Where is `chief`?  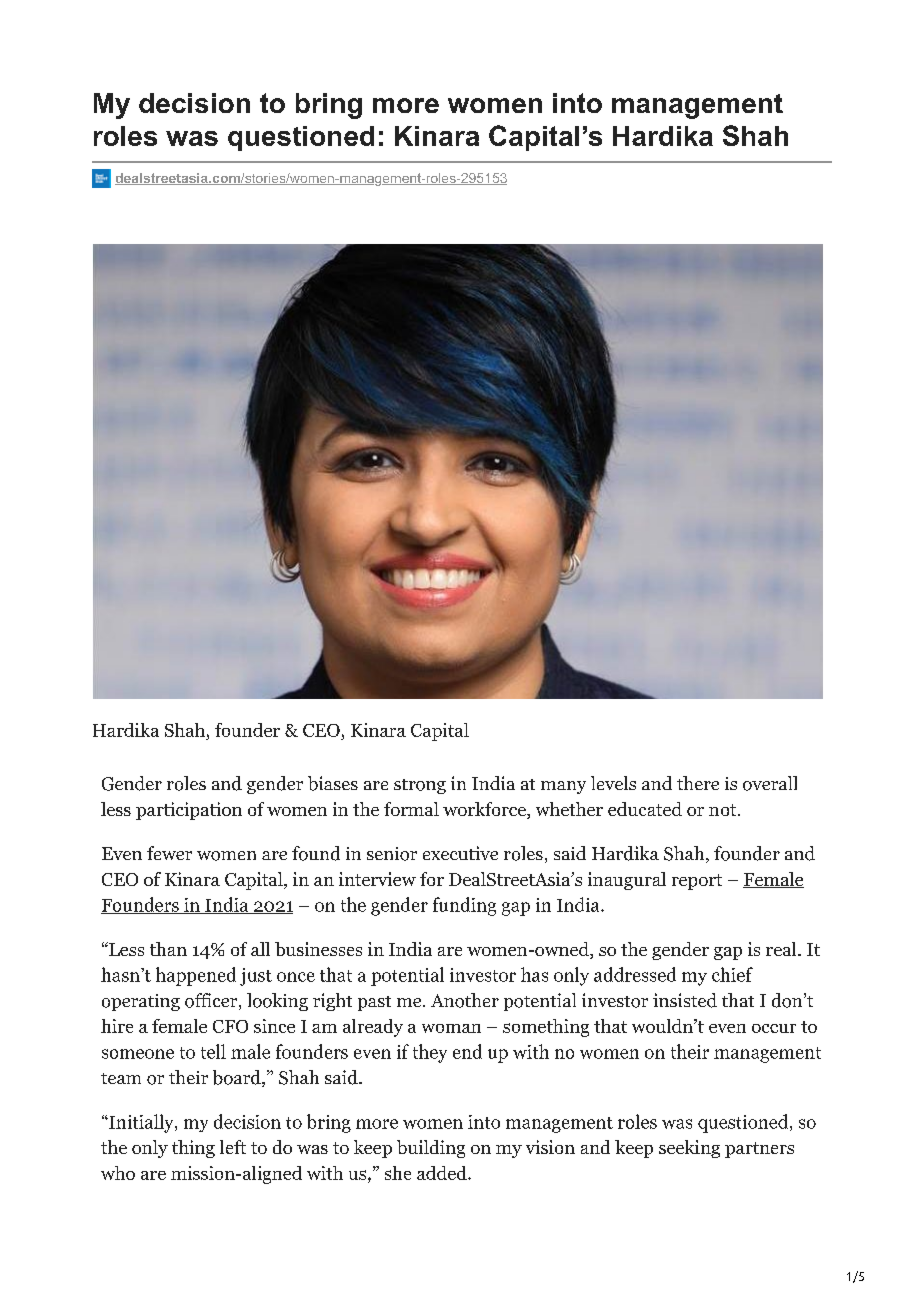 chief is located at coordinates (732, 974).
